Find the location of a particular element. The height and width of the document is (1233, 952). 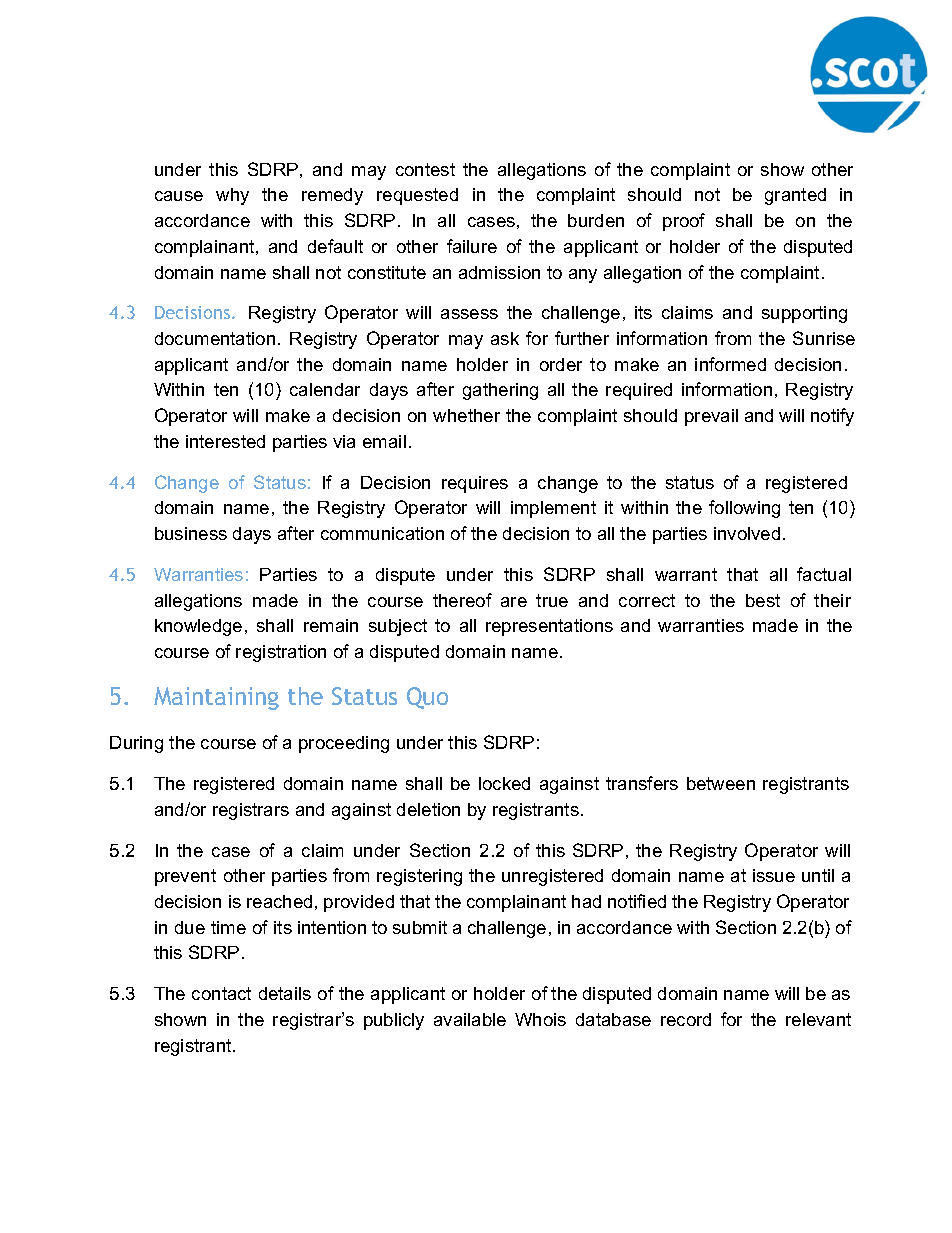

deletion is located at coordinates (428, 809).
